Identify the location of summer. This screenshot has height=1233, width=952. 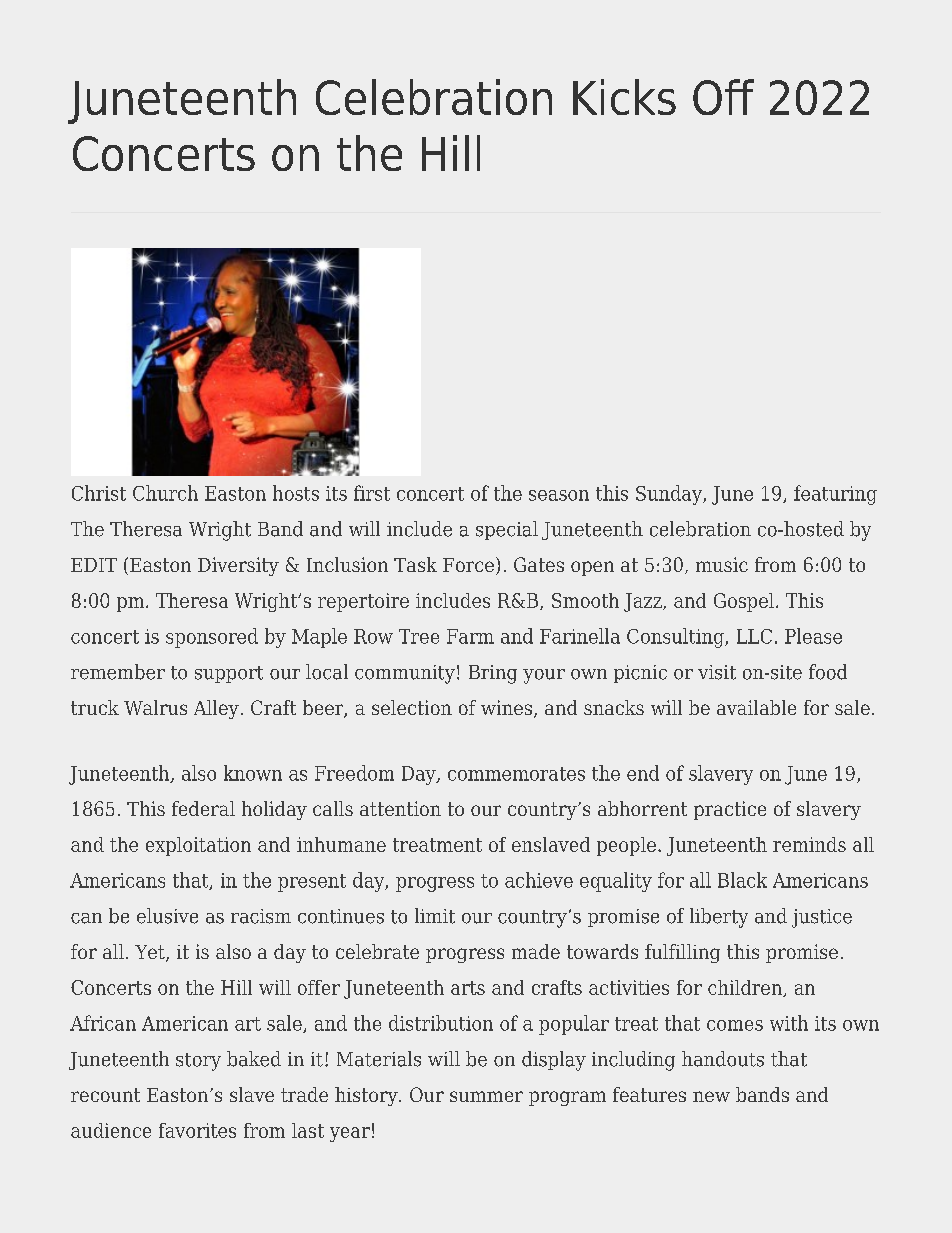
(486, 1096).
